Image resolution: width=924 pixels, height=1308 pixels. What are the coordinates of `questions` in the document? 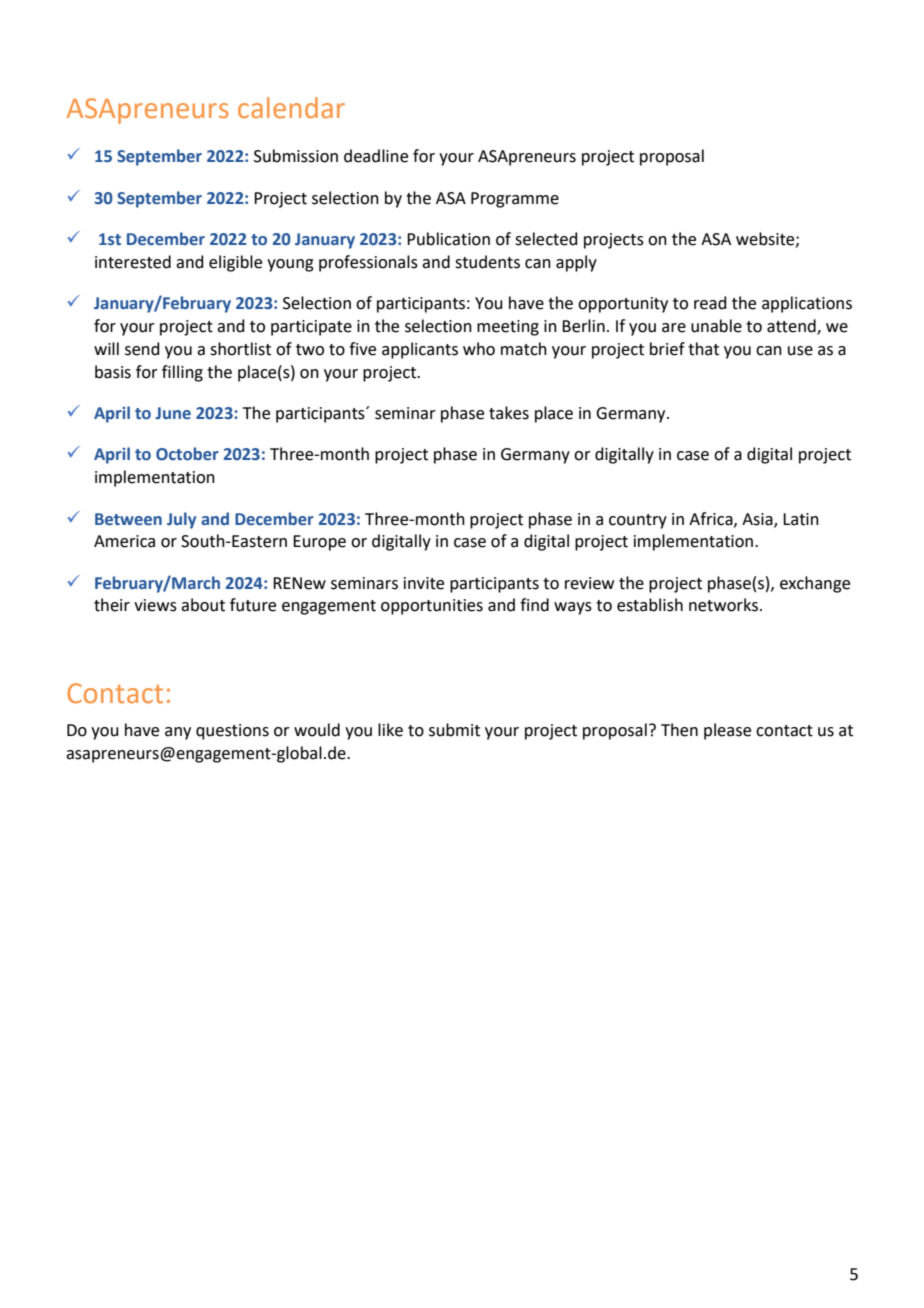 It's located at (232, 732).
